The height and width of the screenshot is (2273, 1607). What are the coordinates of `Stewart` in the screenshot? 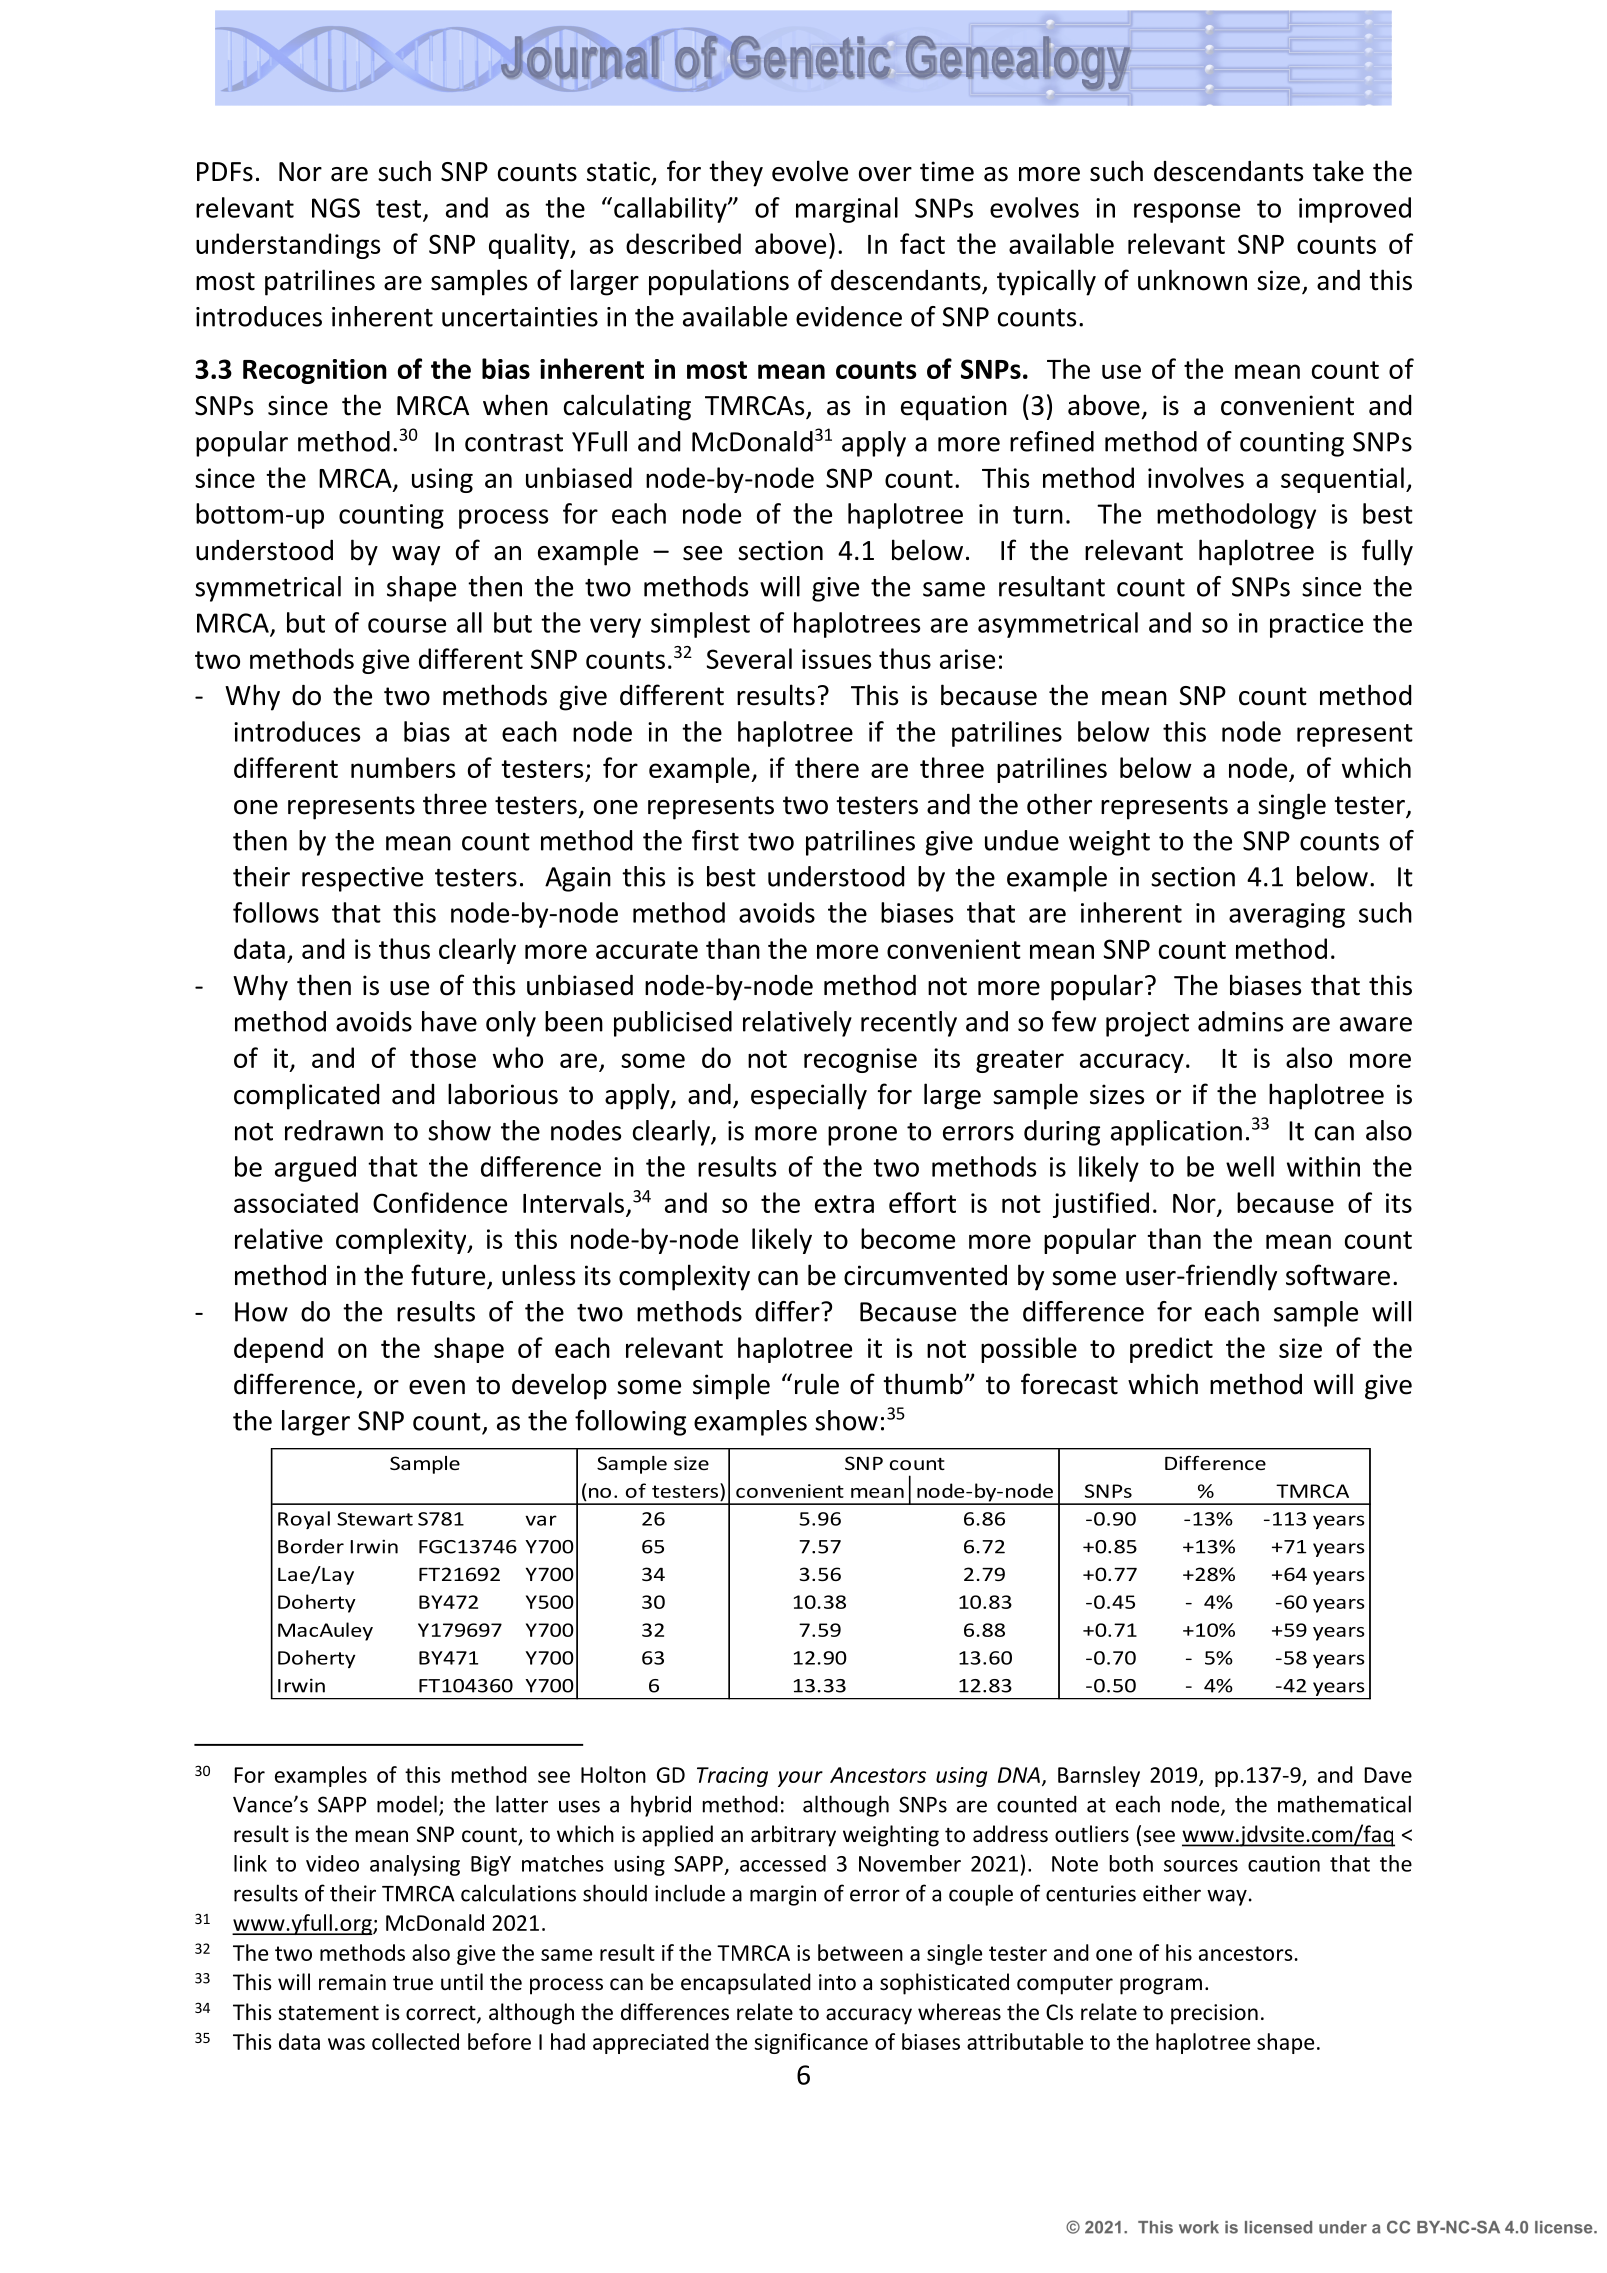 It's located at (375, 1519).
